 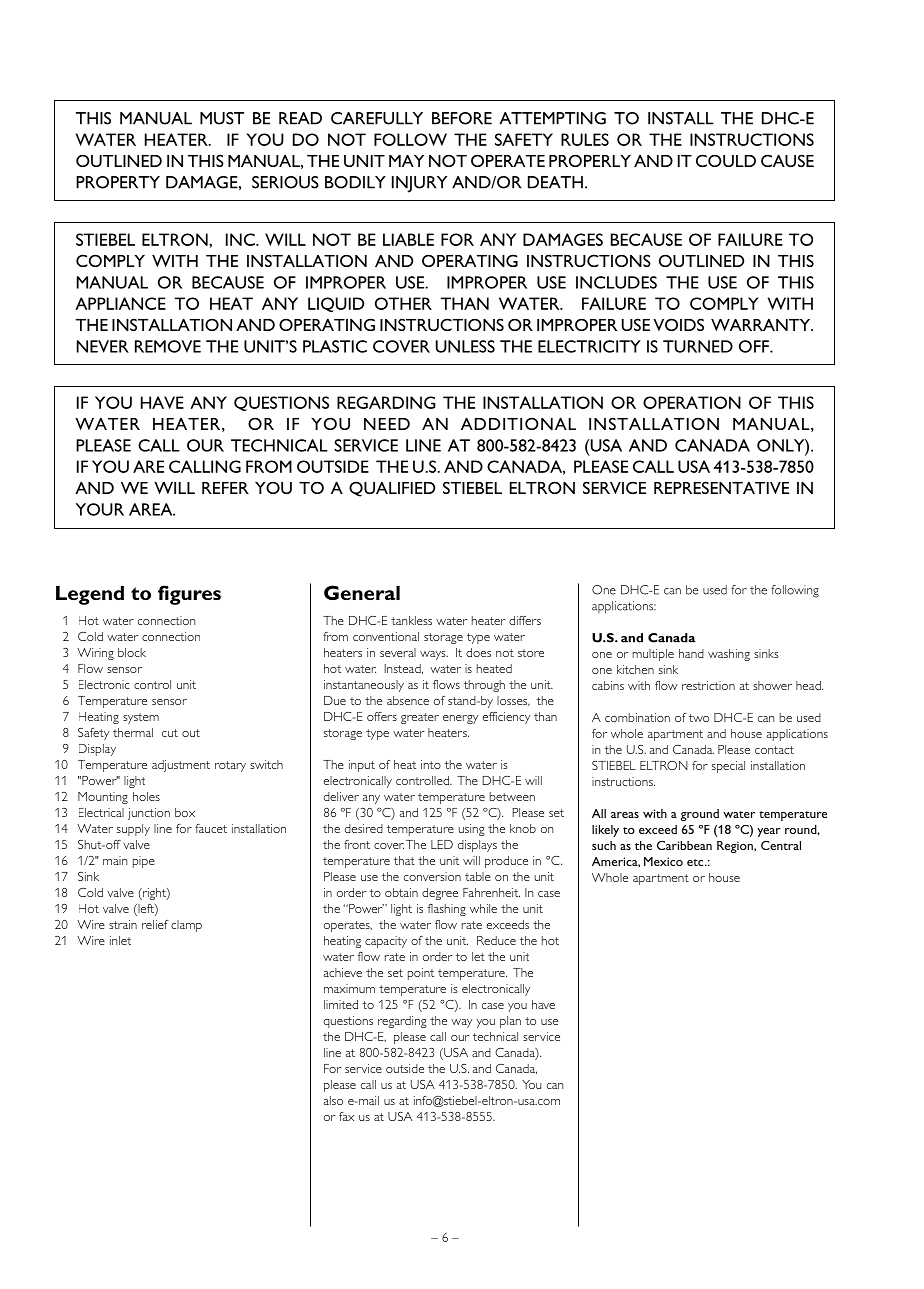 I want to click on COULD, so click(x=726, y=160).
